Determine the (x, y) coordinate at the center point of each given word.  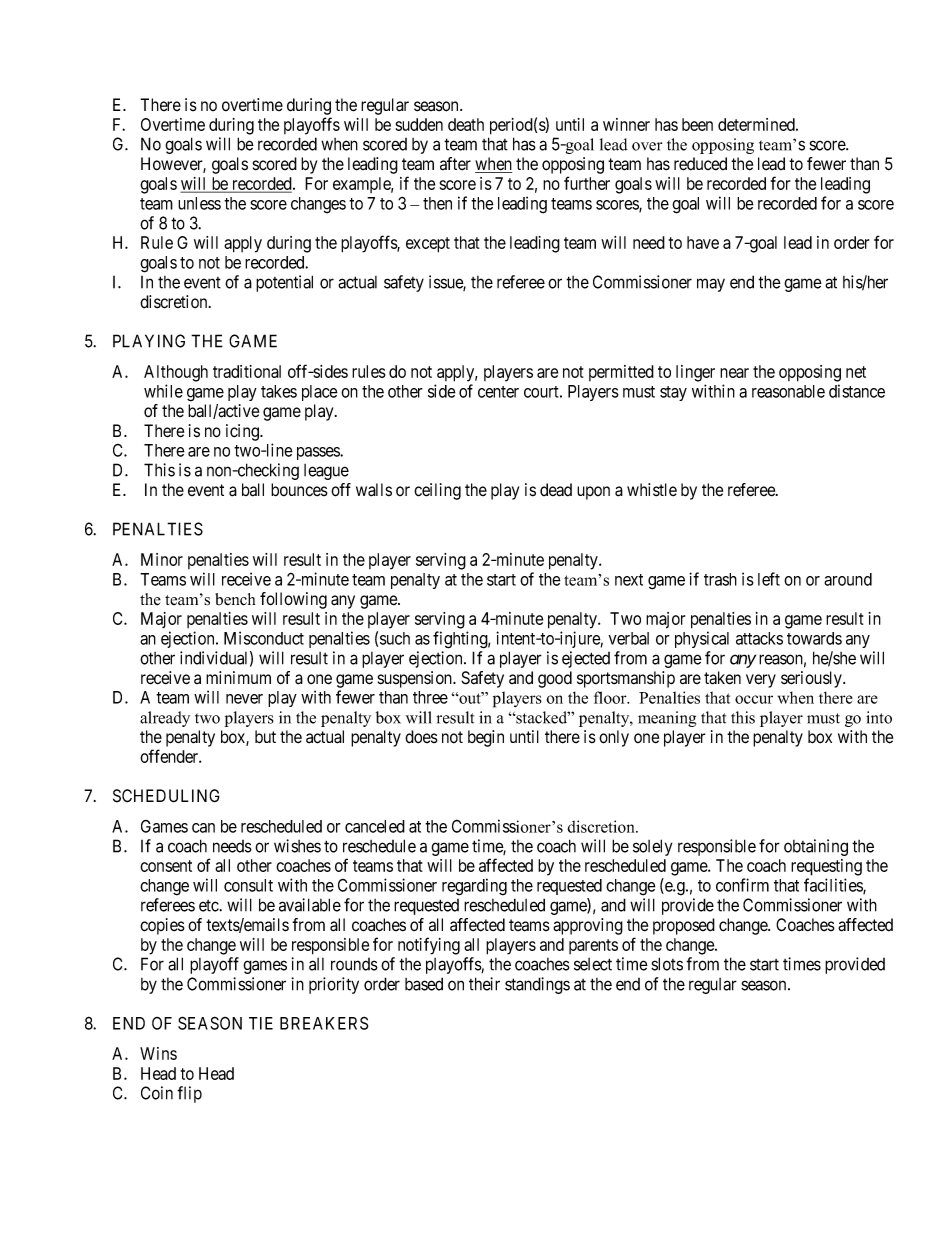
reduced (700, 164)
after (455, 164)
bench (235, 599)
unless (199, 203)
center (498, 392)
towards (814, 638)
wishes (297, 846)
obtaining (816, 847)
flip (189, 1094)
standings (537, 985)
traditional (247, 371)
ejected (586, 659)
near (734, 373)
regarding (474, 887)
